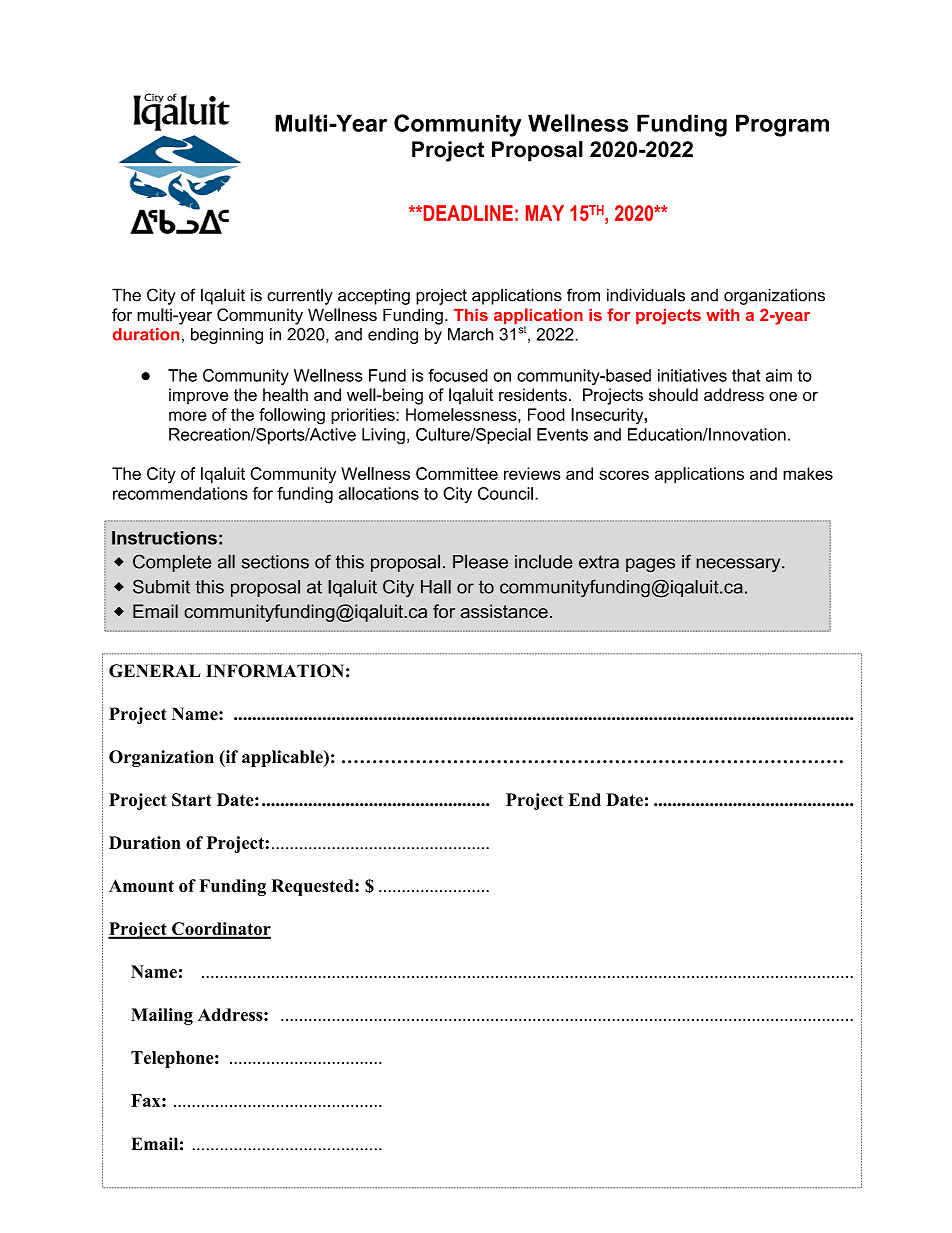 This image has height=1233, width=952. I want to click on that, so click(746, 375).
